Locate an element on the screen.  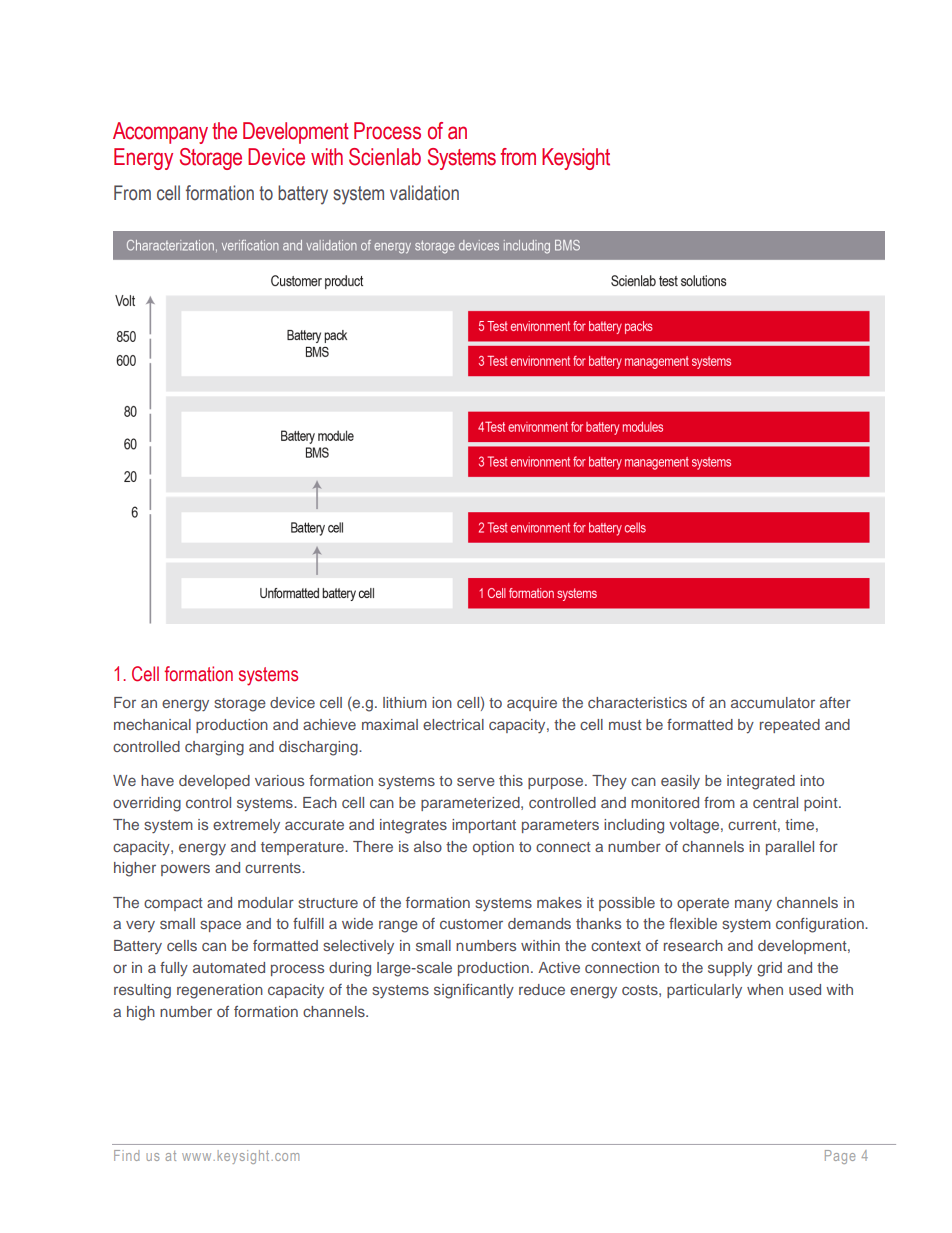
mechanical is located at coordinates (152, 724).
